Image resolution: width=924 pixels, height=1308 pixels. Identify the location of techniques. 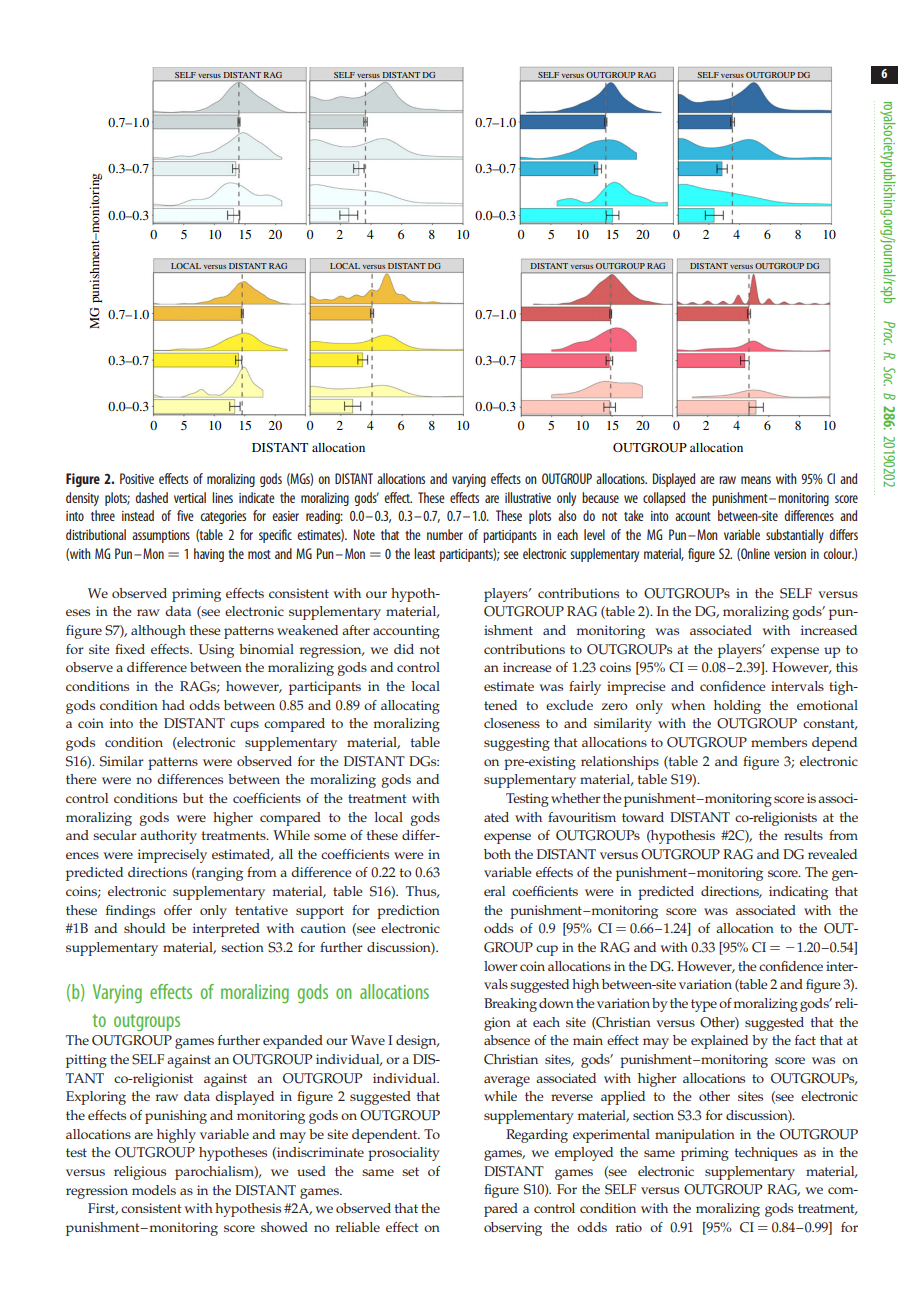
(766, 1154).
